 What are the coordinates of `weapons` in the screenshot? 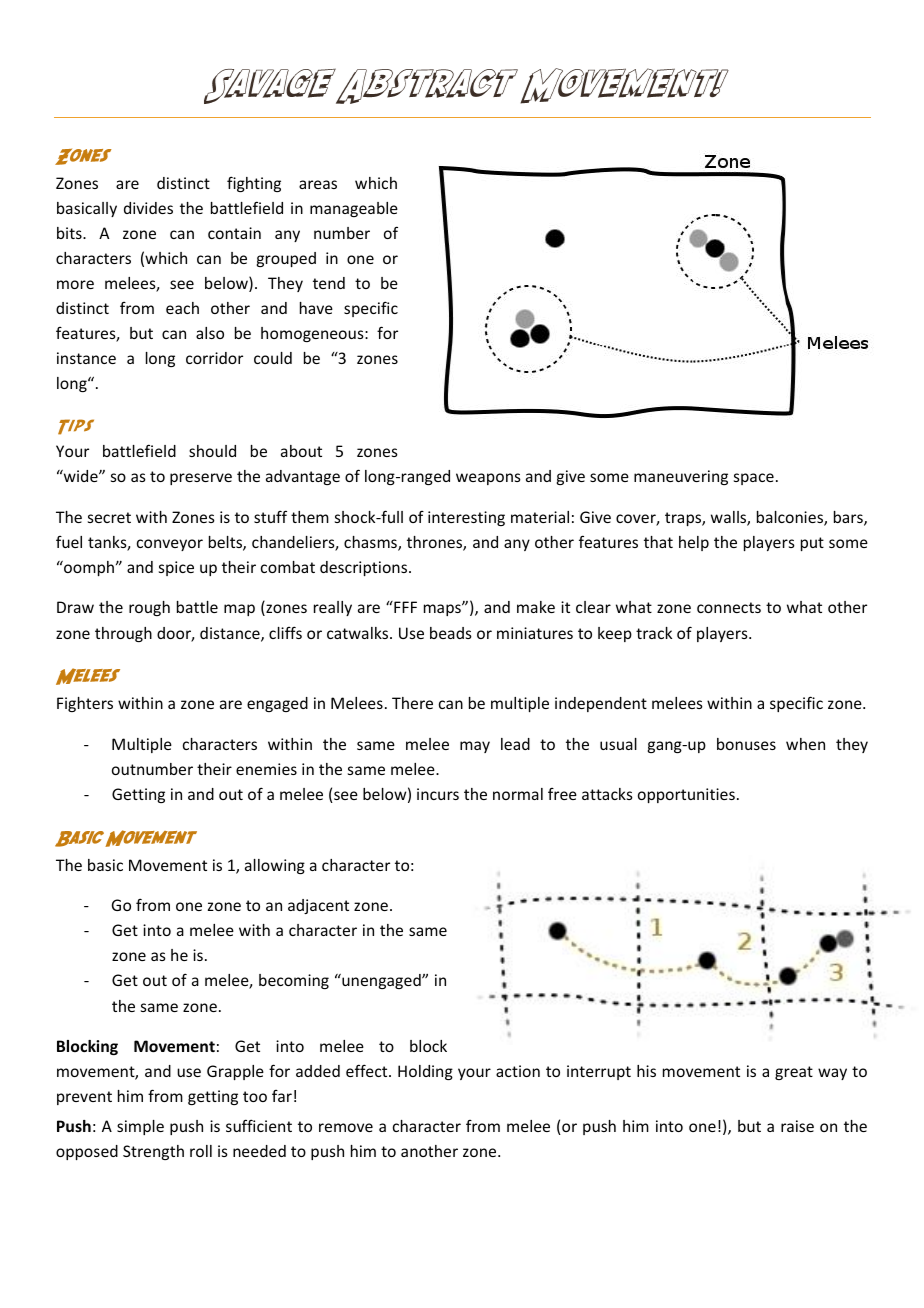 It's located at (488, 479).
